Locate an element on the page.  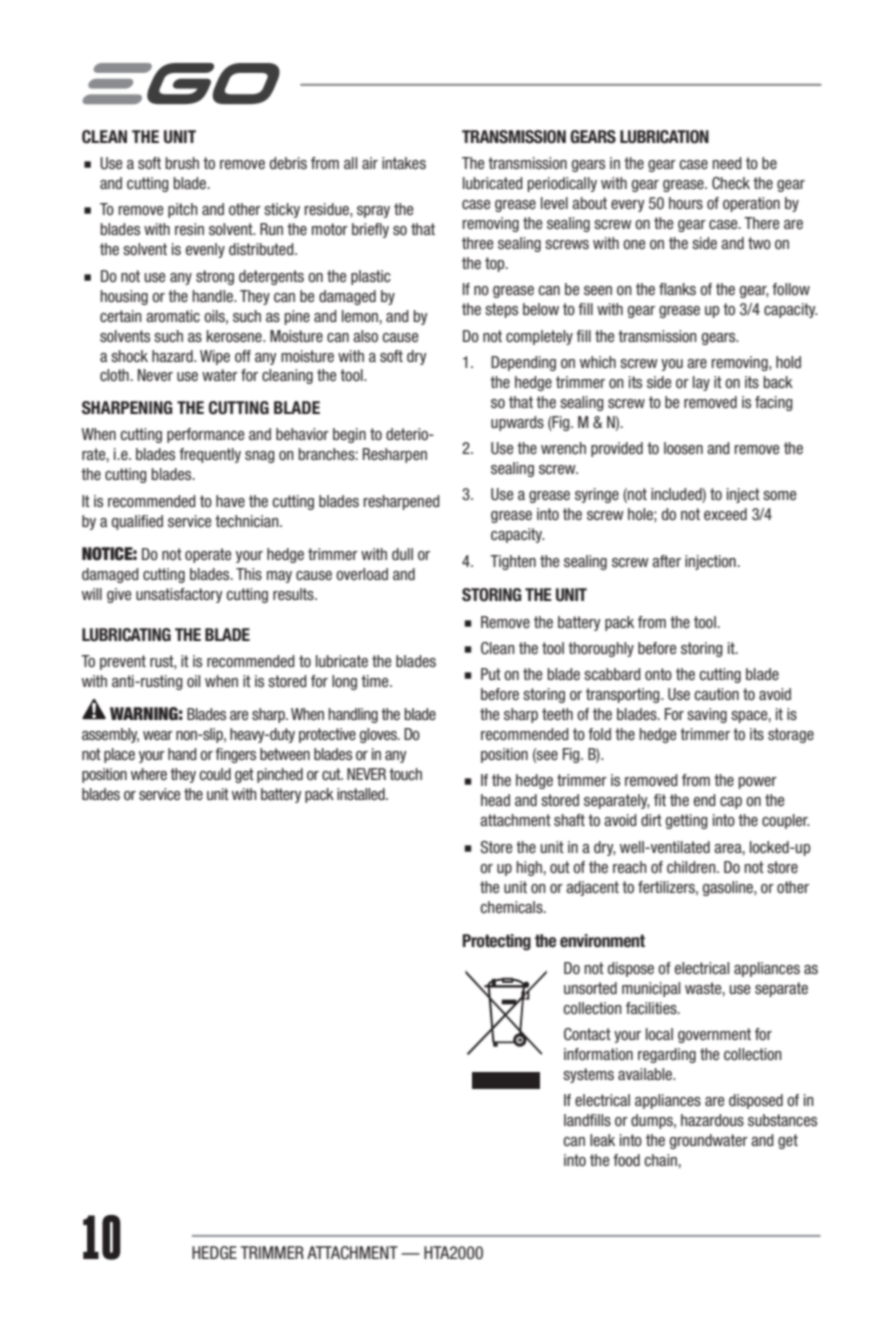
need is located at coordinates (727, 163).
